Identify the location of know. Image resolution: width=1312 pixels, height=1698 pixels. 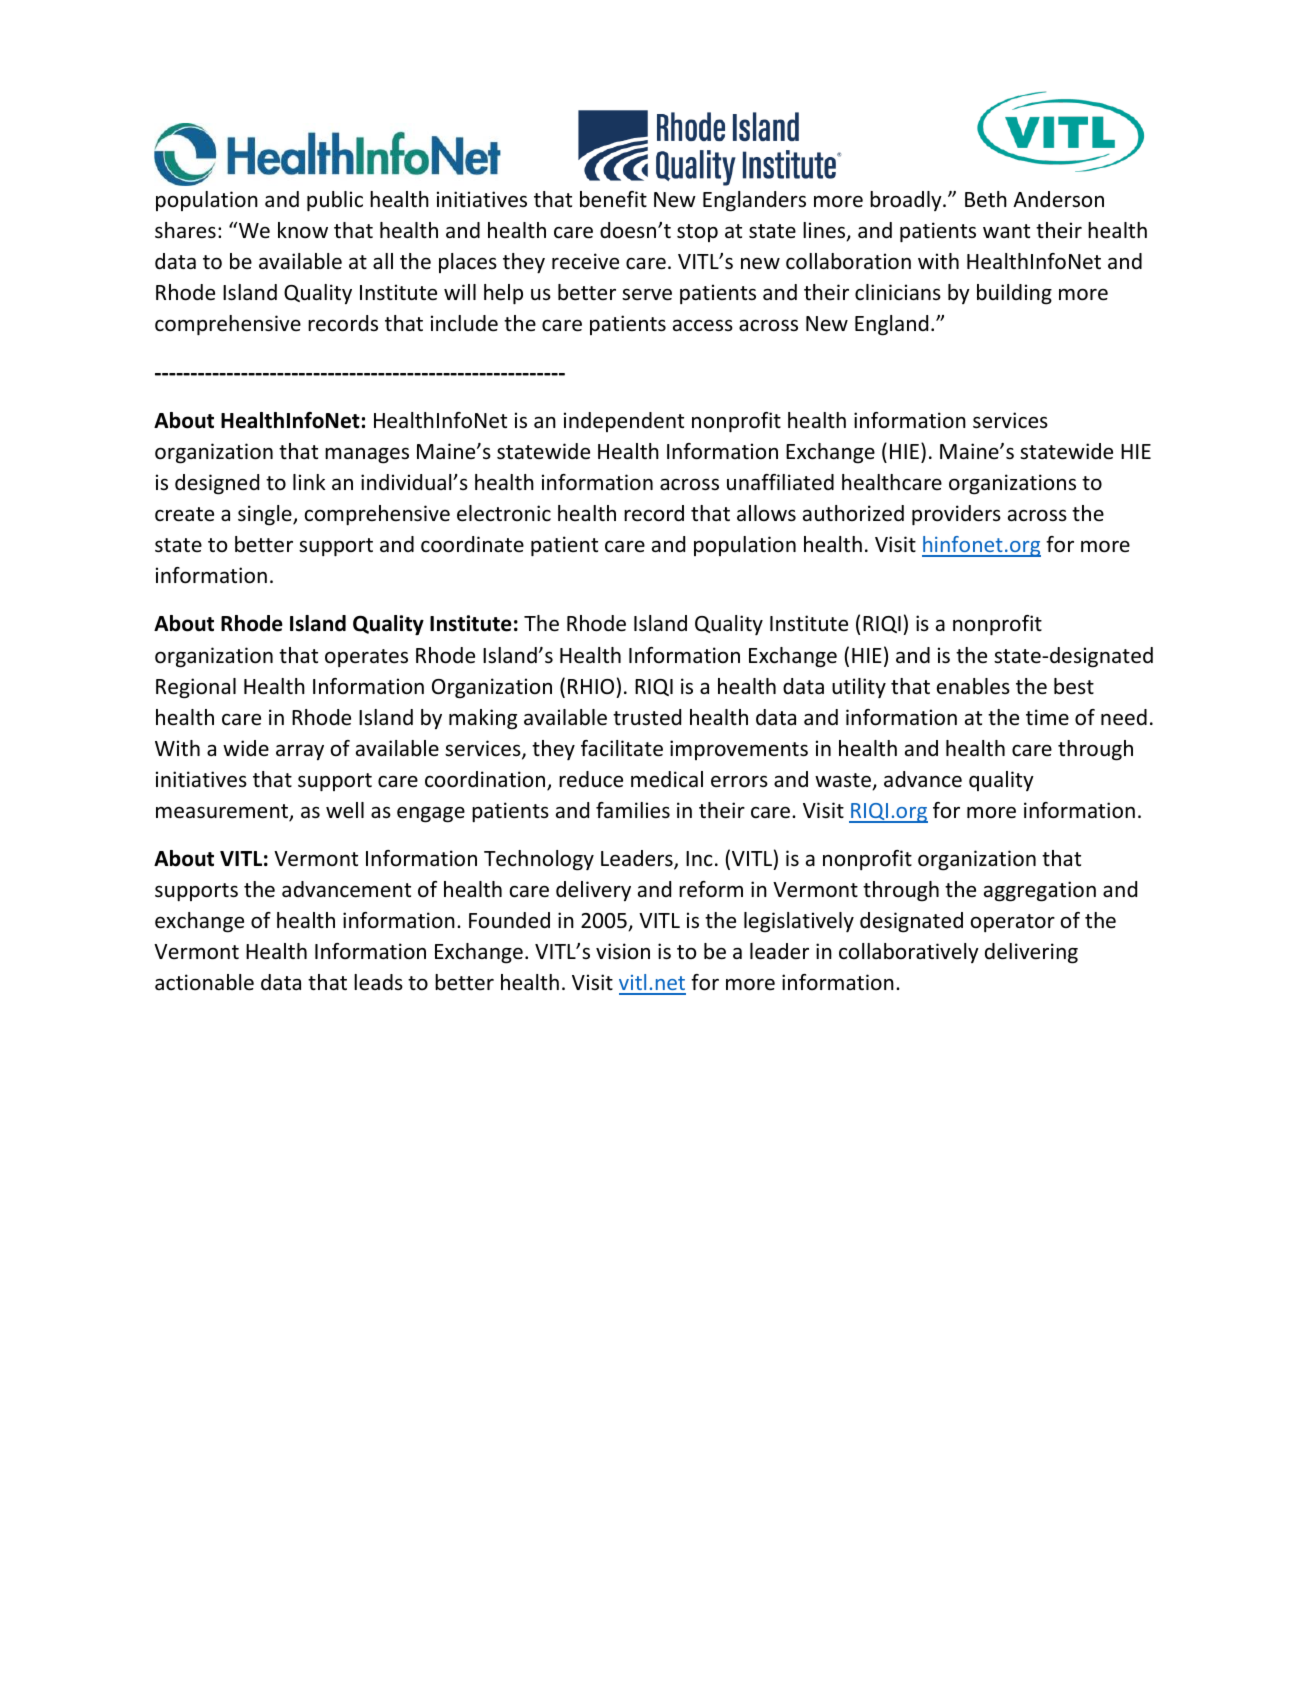
(303, 230).
